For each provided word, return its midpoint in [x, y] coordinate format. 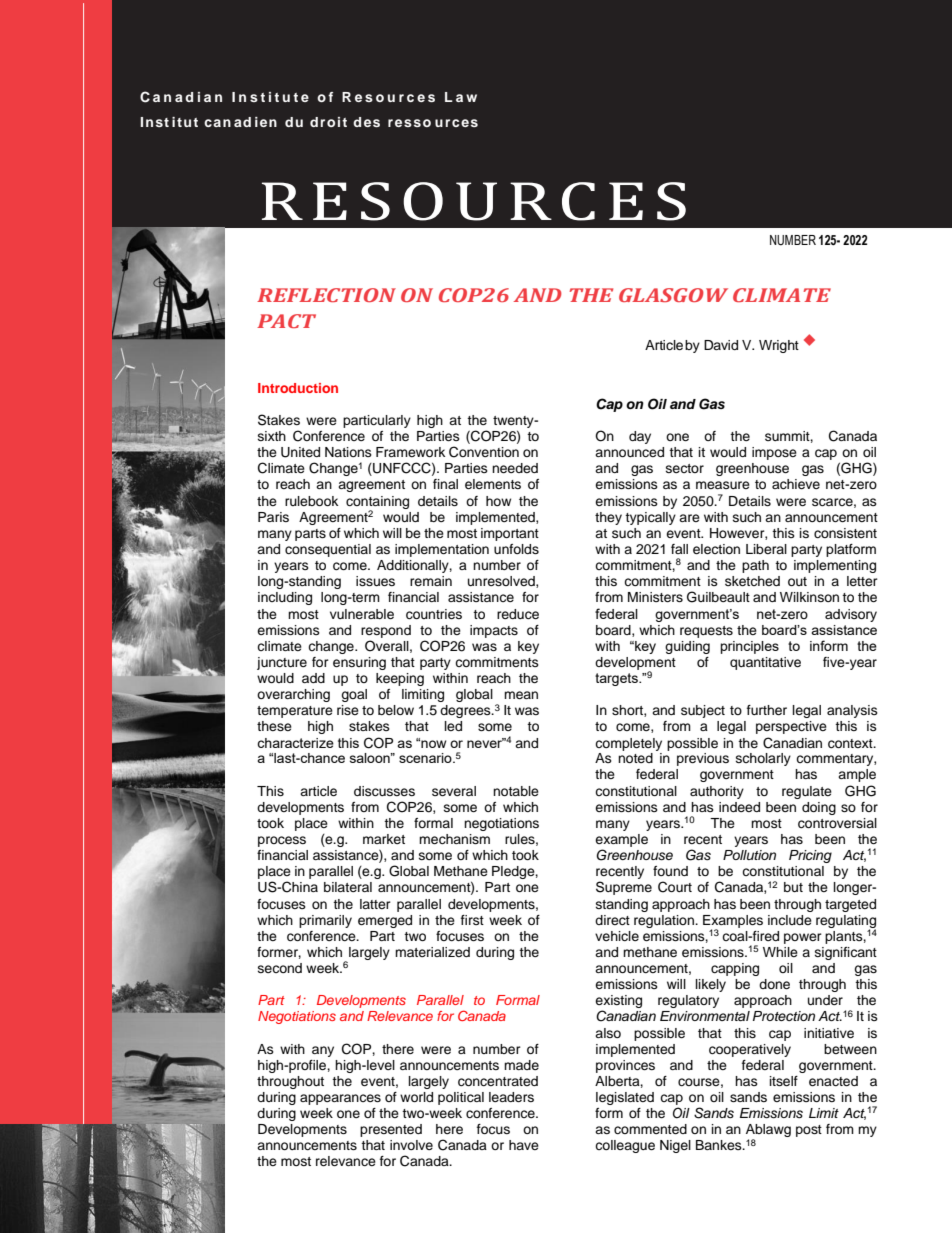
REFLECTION [326, 295]
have [524, 1145]
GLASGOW [673, 295]
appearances [340, 1099]
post [809, 1131]
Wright [779, 346]
